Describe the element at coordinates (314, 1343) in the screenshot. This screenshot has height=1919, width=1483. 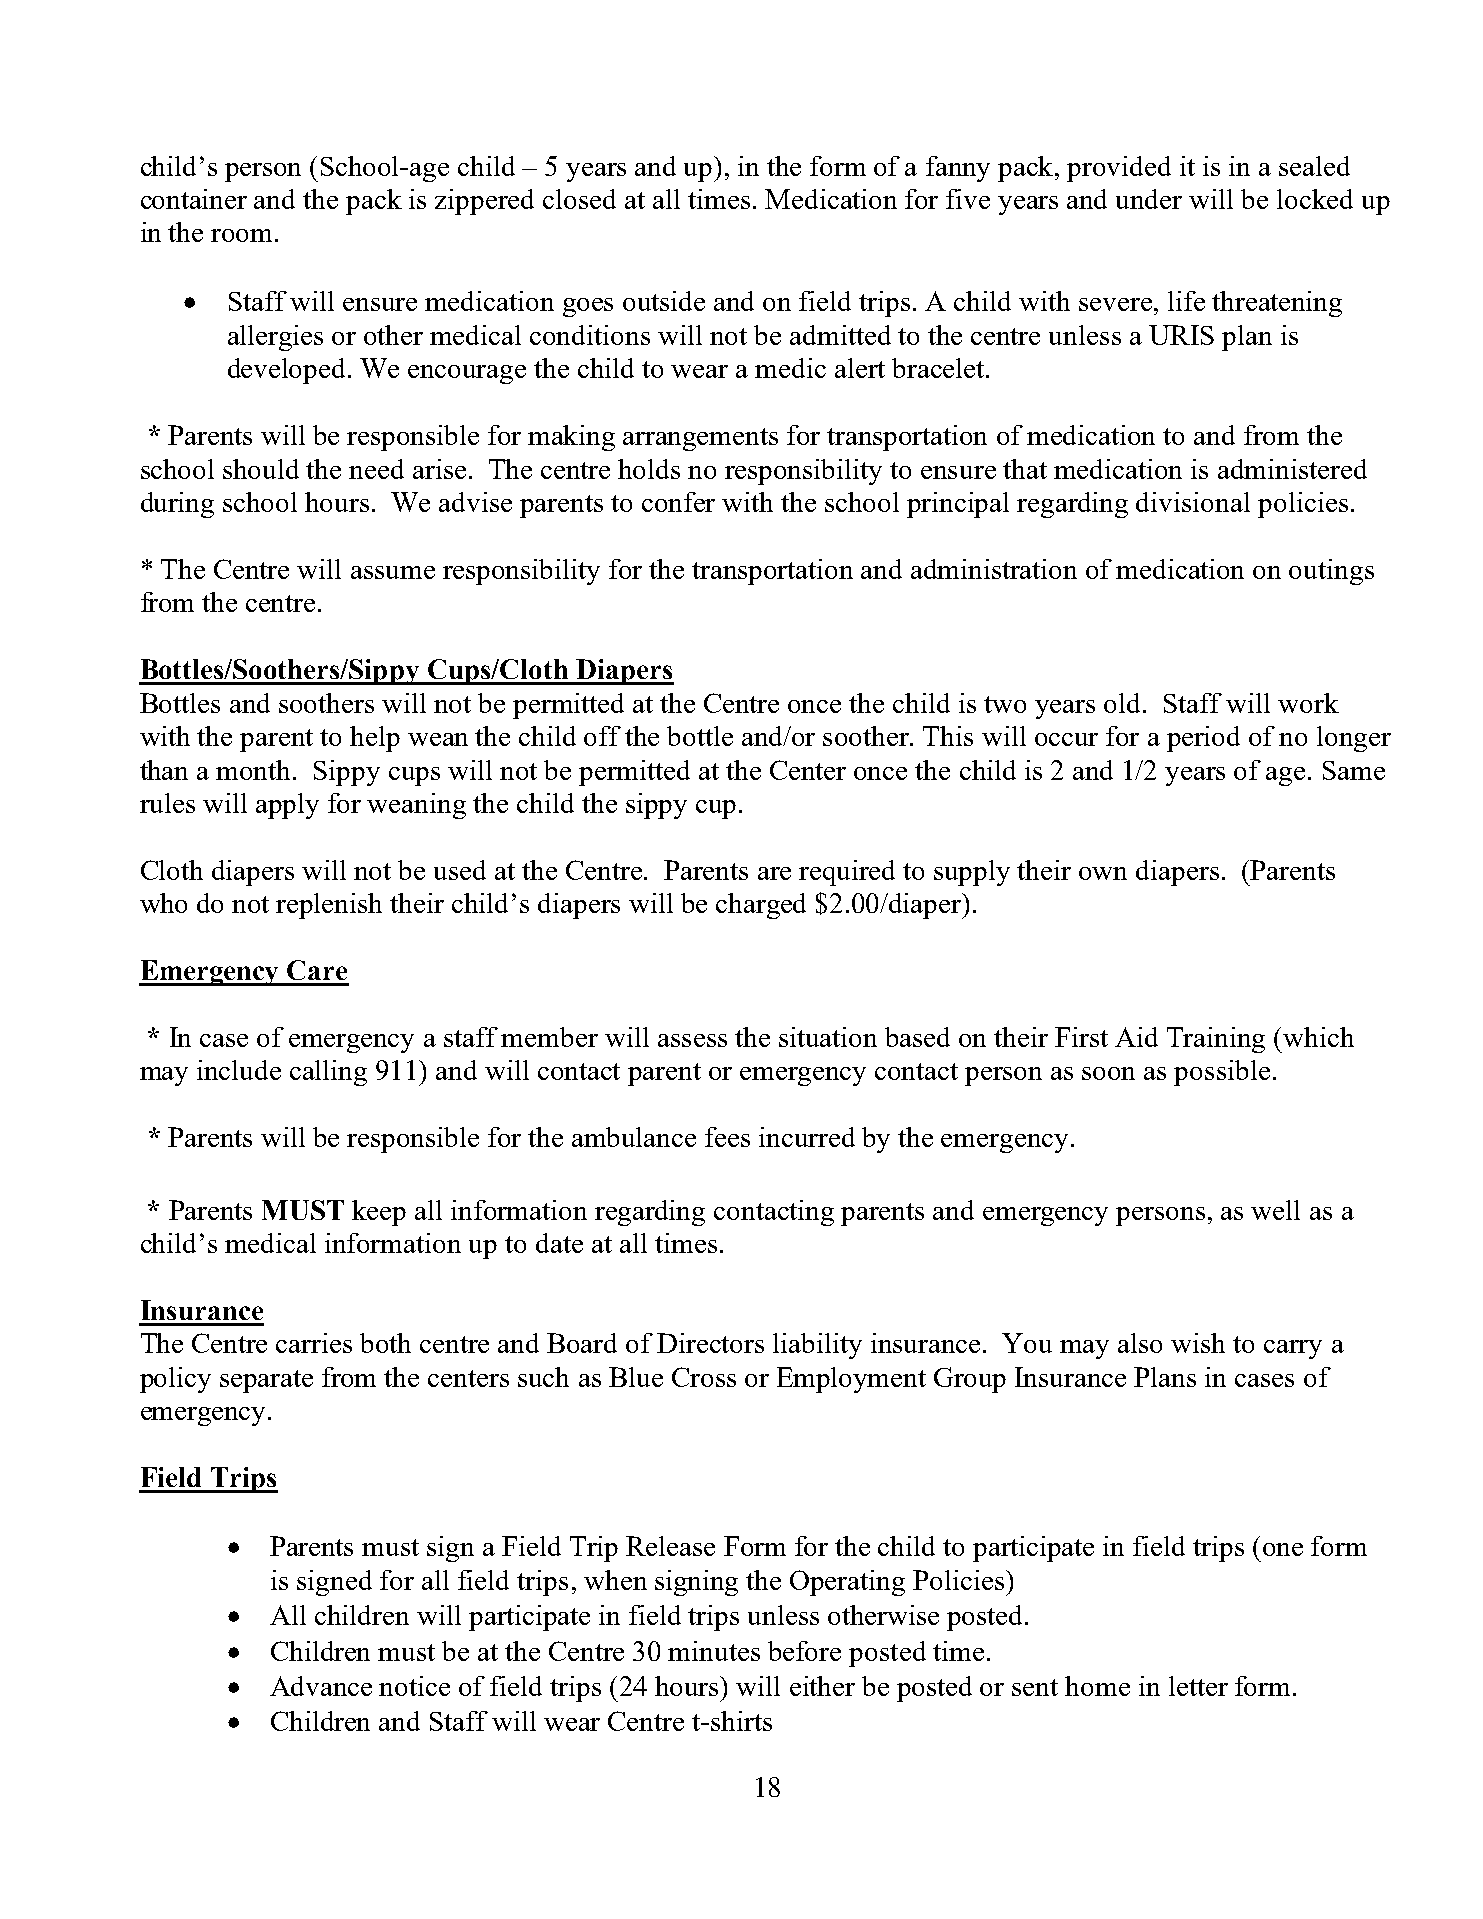
I see `carries` at that location.
